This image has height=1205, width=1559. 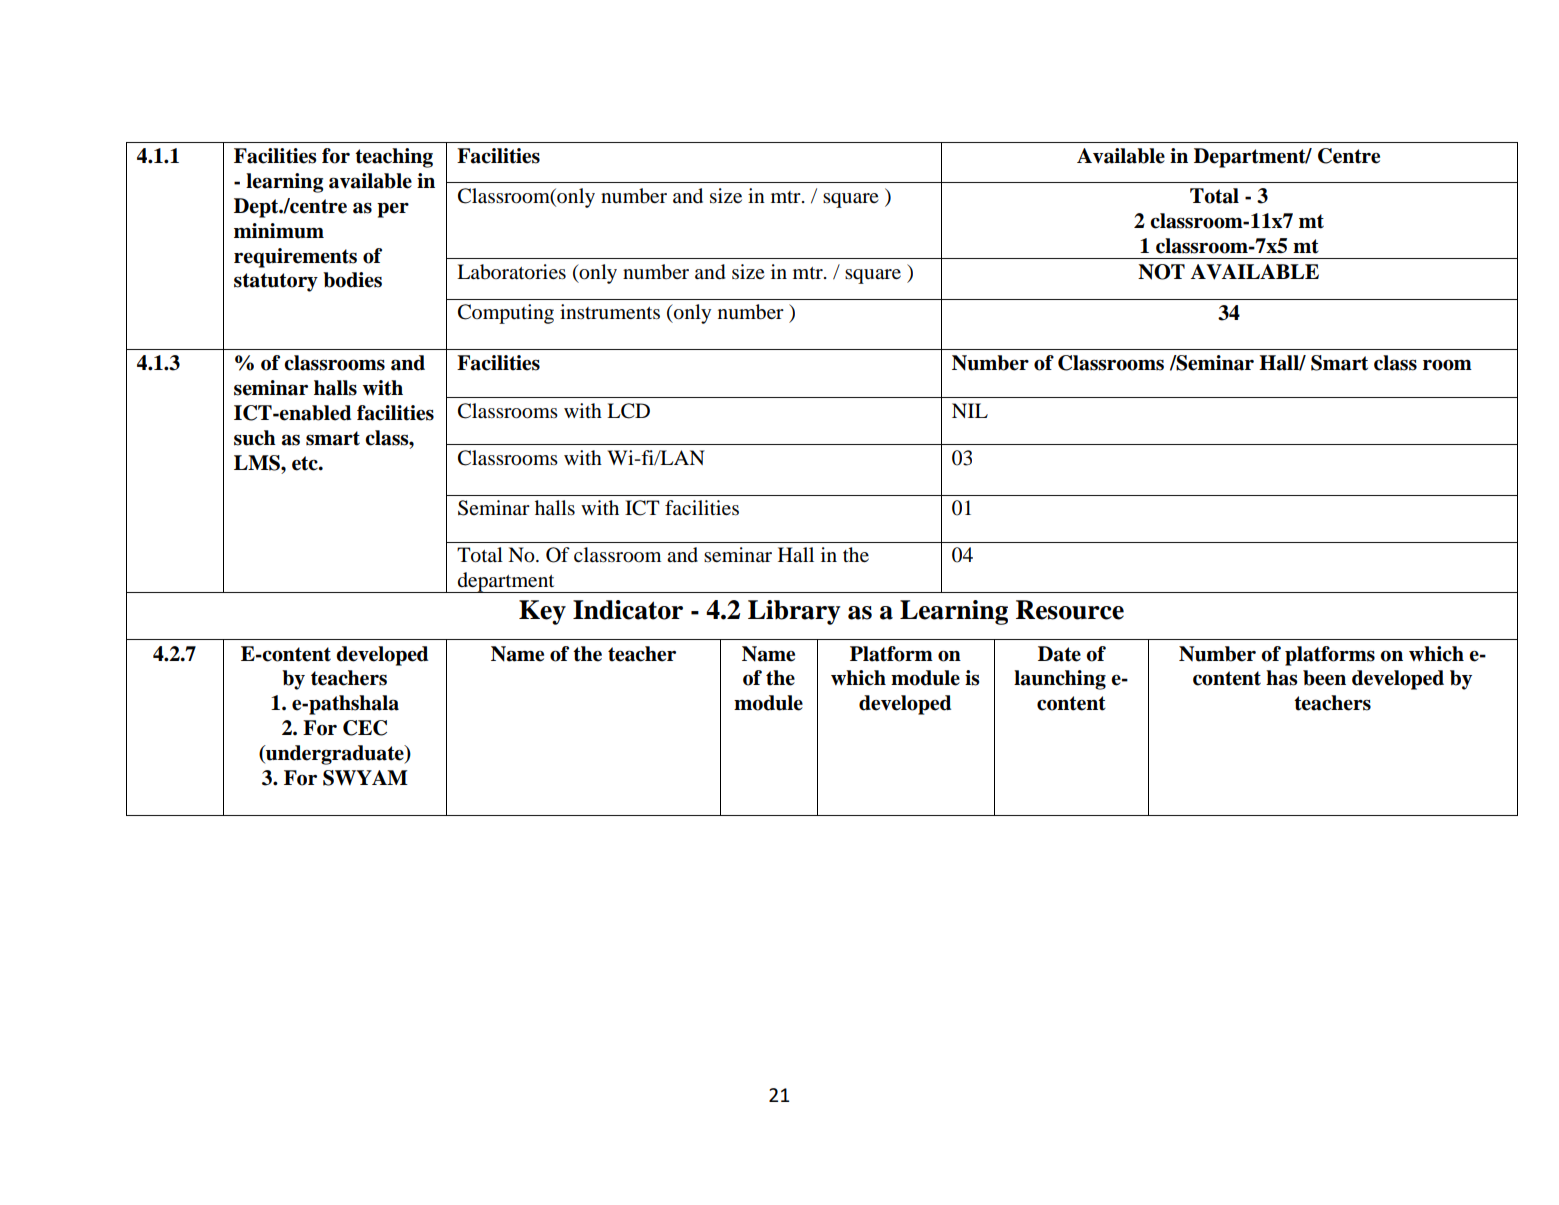 What do you see at coordinates (542, 612) in the image?
I see `Key` at bounding box center [542, 612].
